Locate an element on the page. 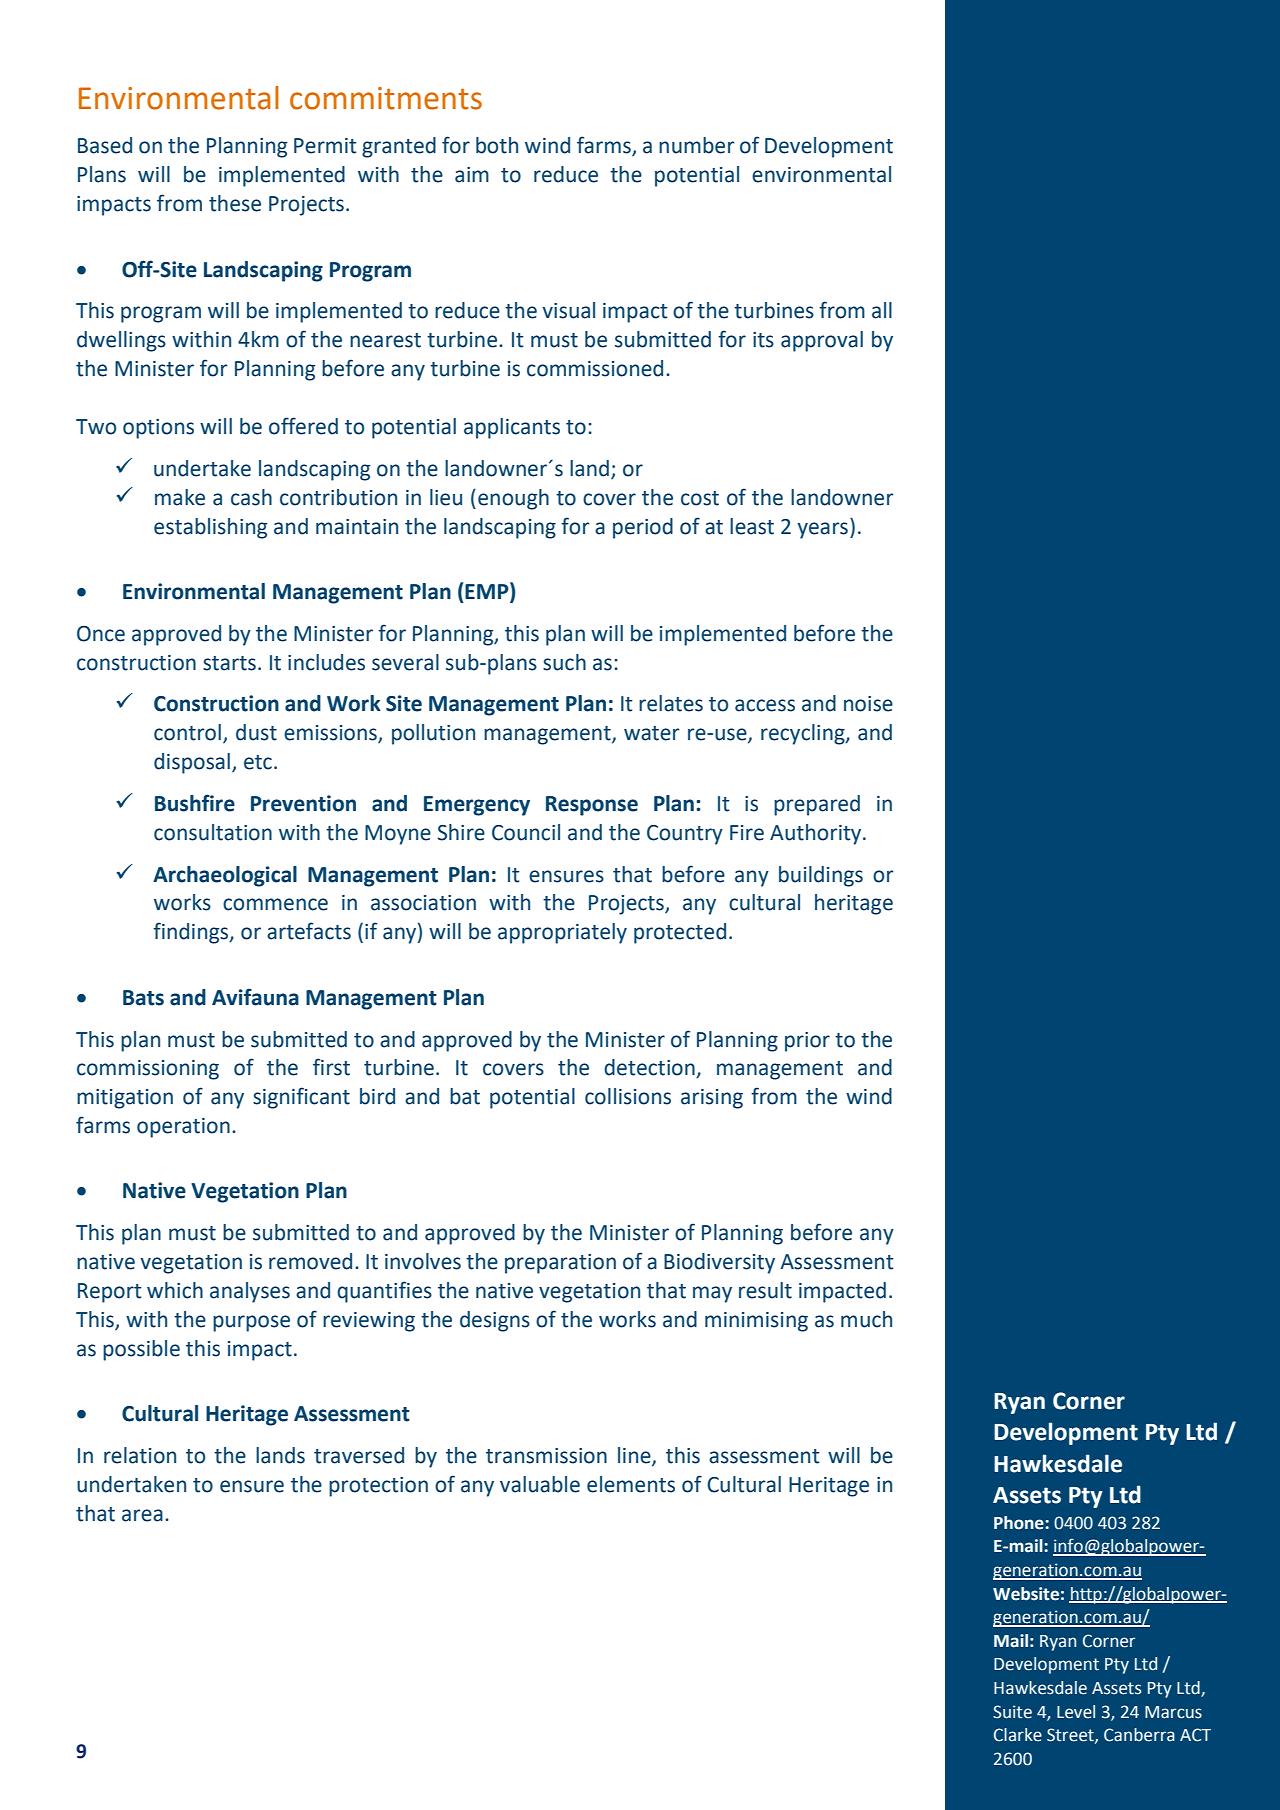 This page has height=1810, width=1280. these is located at coordinates (235, 203).
